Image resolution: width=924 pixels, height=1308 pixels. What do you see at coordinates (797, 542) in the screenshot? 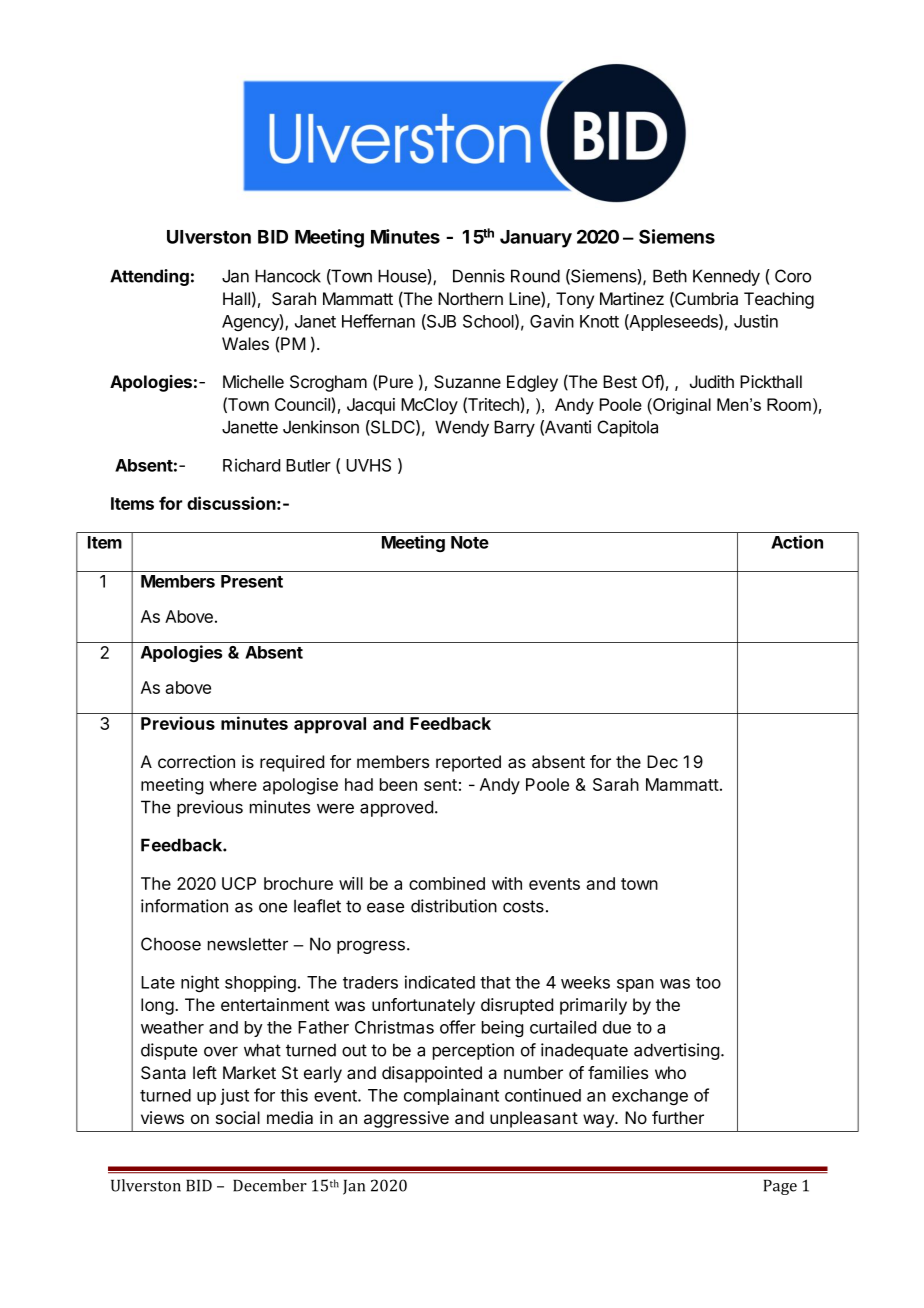
I see `Action` at bounding box center [797, 542].
